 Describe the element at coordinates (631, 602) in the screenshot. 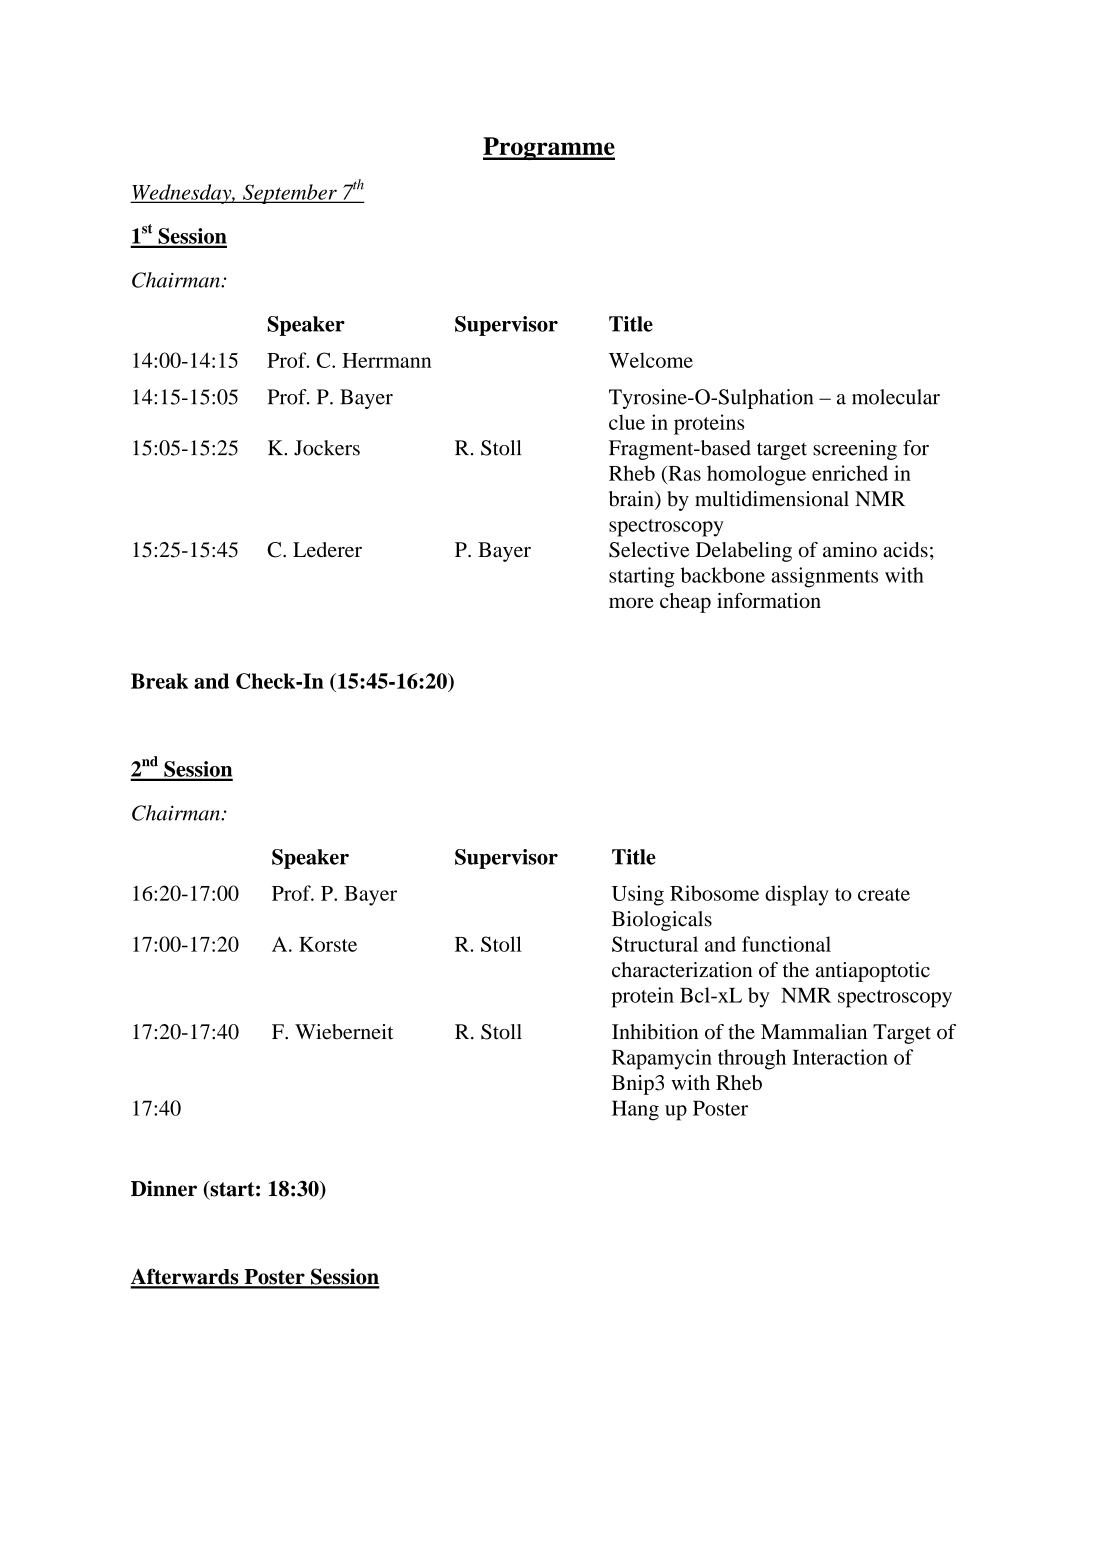

I see `more` at that location.
